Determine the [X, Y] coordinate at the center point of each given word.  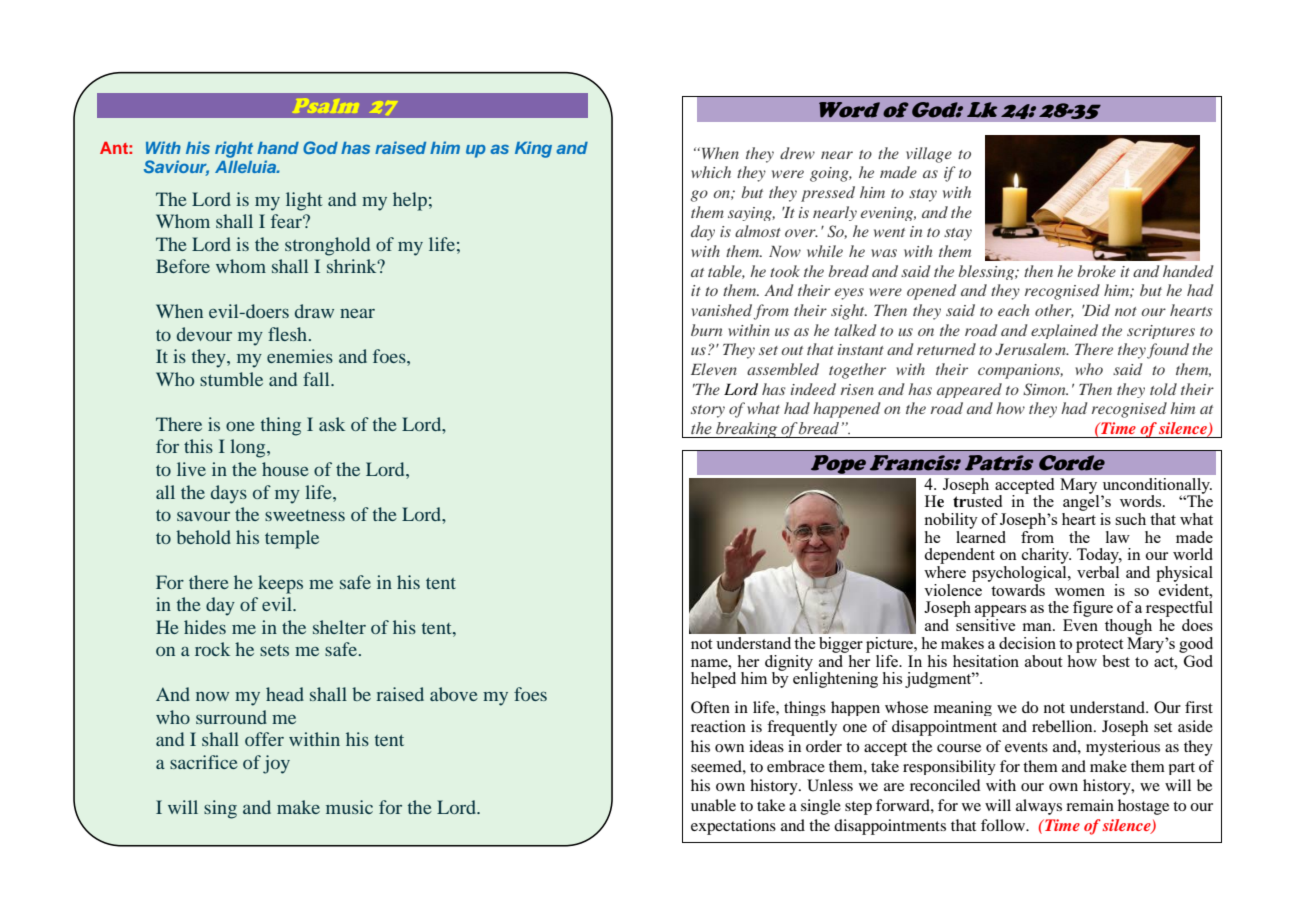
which [711, 172]
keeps [280, 584]
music [349, 807]
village [929, 155]
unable [713, 805]
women [1080, 592]
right [234, 149]
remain [1090, 805]
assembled [783, 369]
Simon [1045, 389]
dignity [790, 664]
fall [317, 379]
